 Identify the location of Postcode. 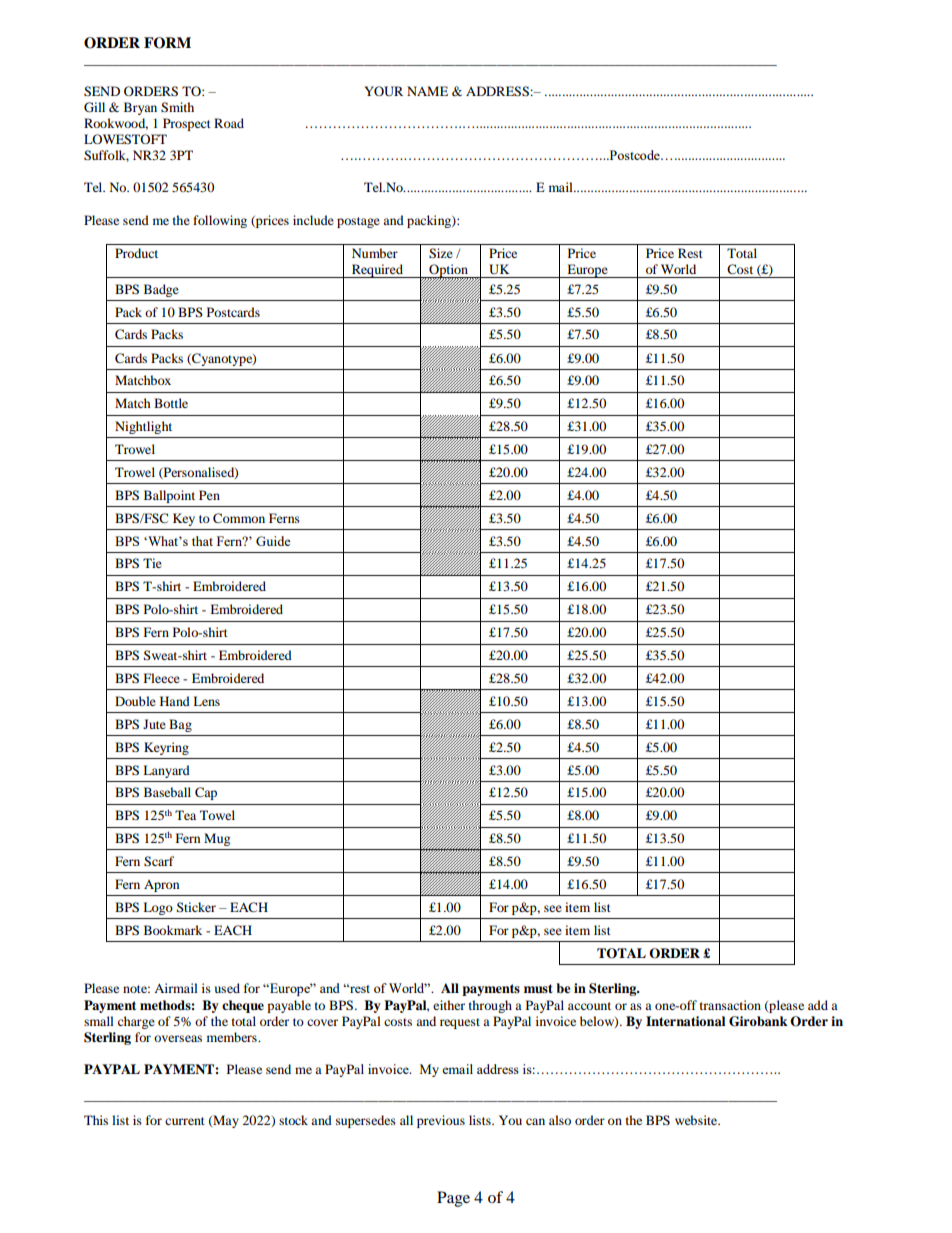
(634, 155).
